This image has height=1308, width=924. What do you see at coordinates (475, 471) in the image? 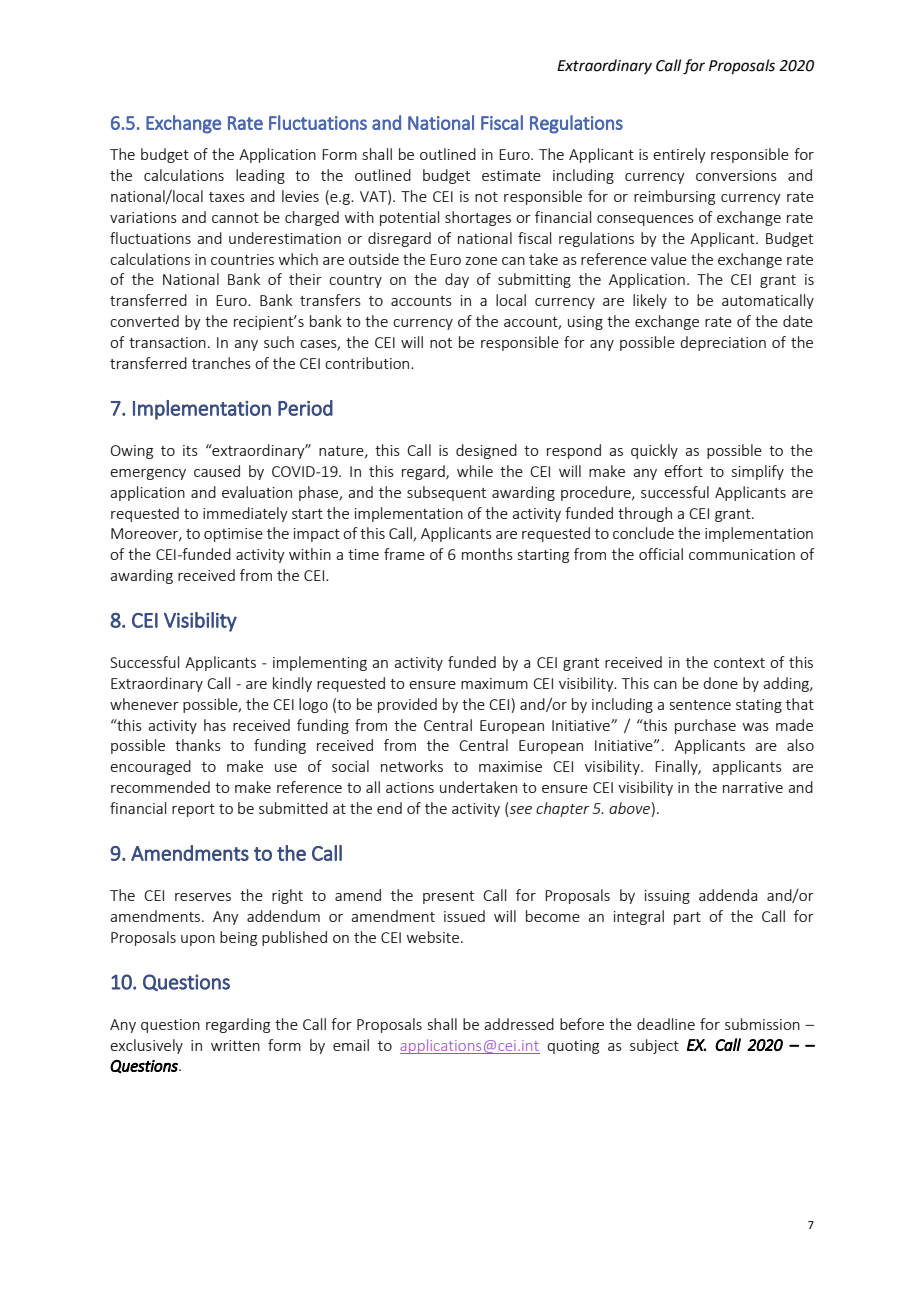
I see `while` at bounding box center [475, 471].
